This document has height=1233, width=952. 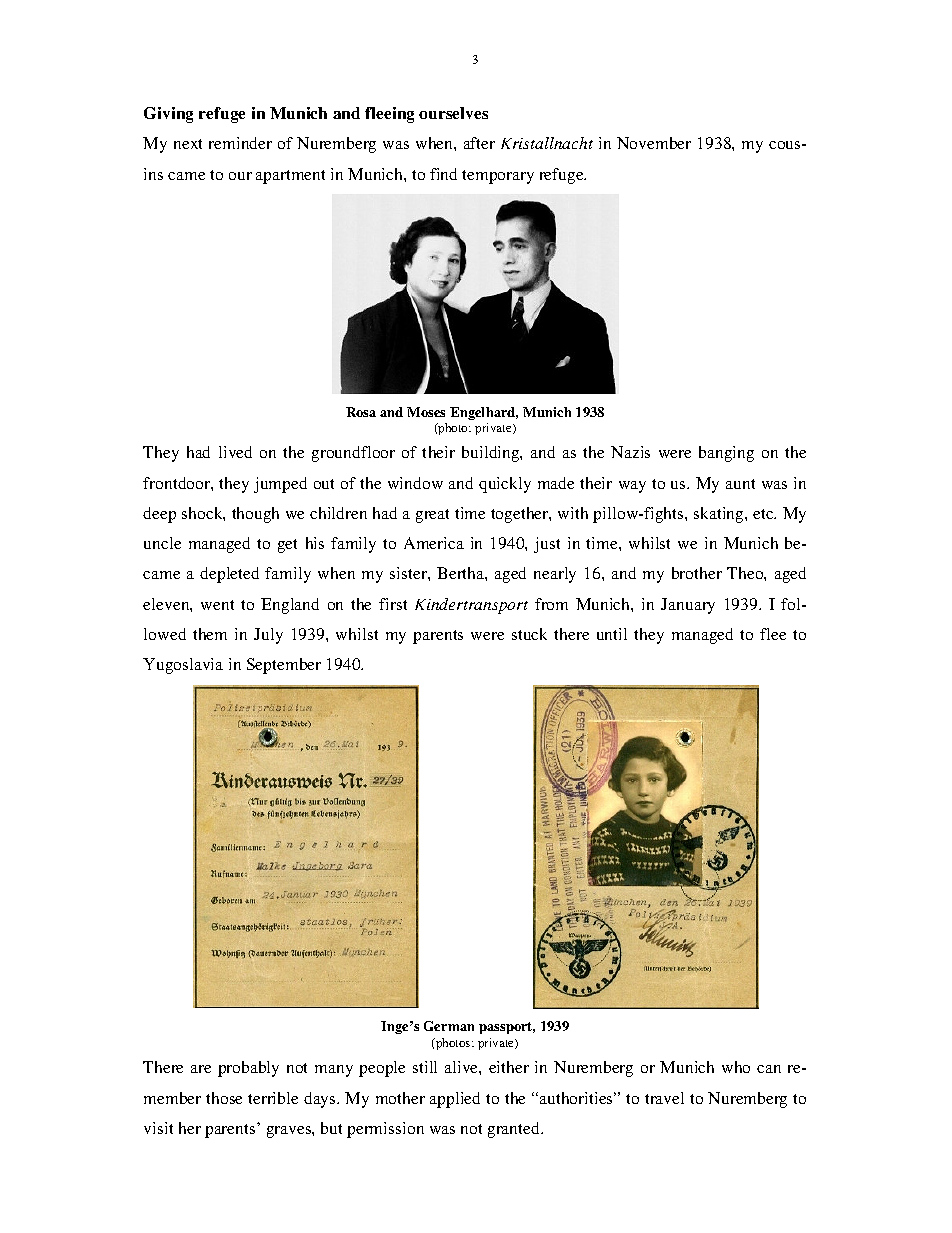 I want to click on after, so click(x=479, y=143).
